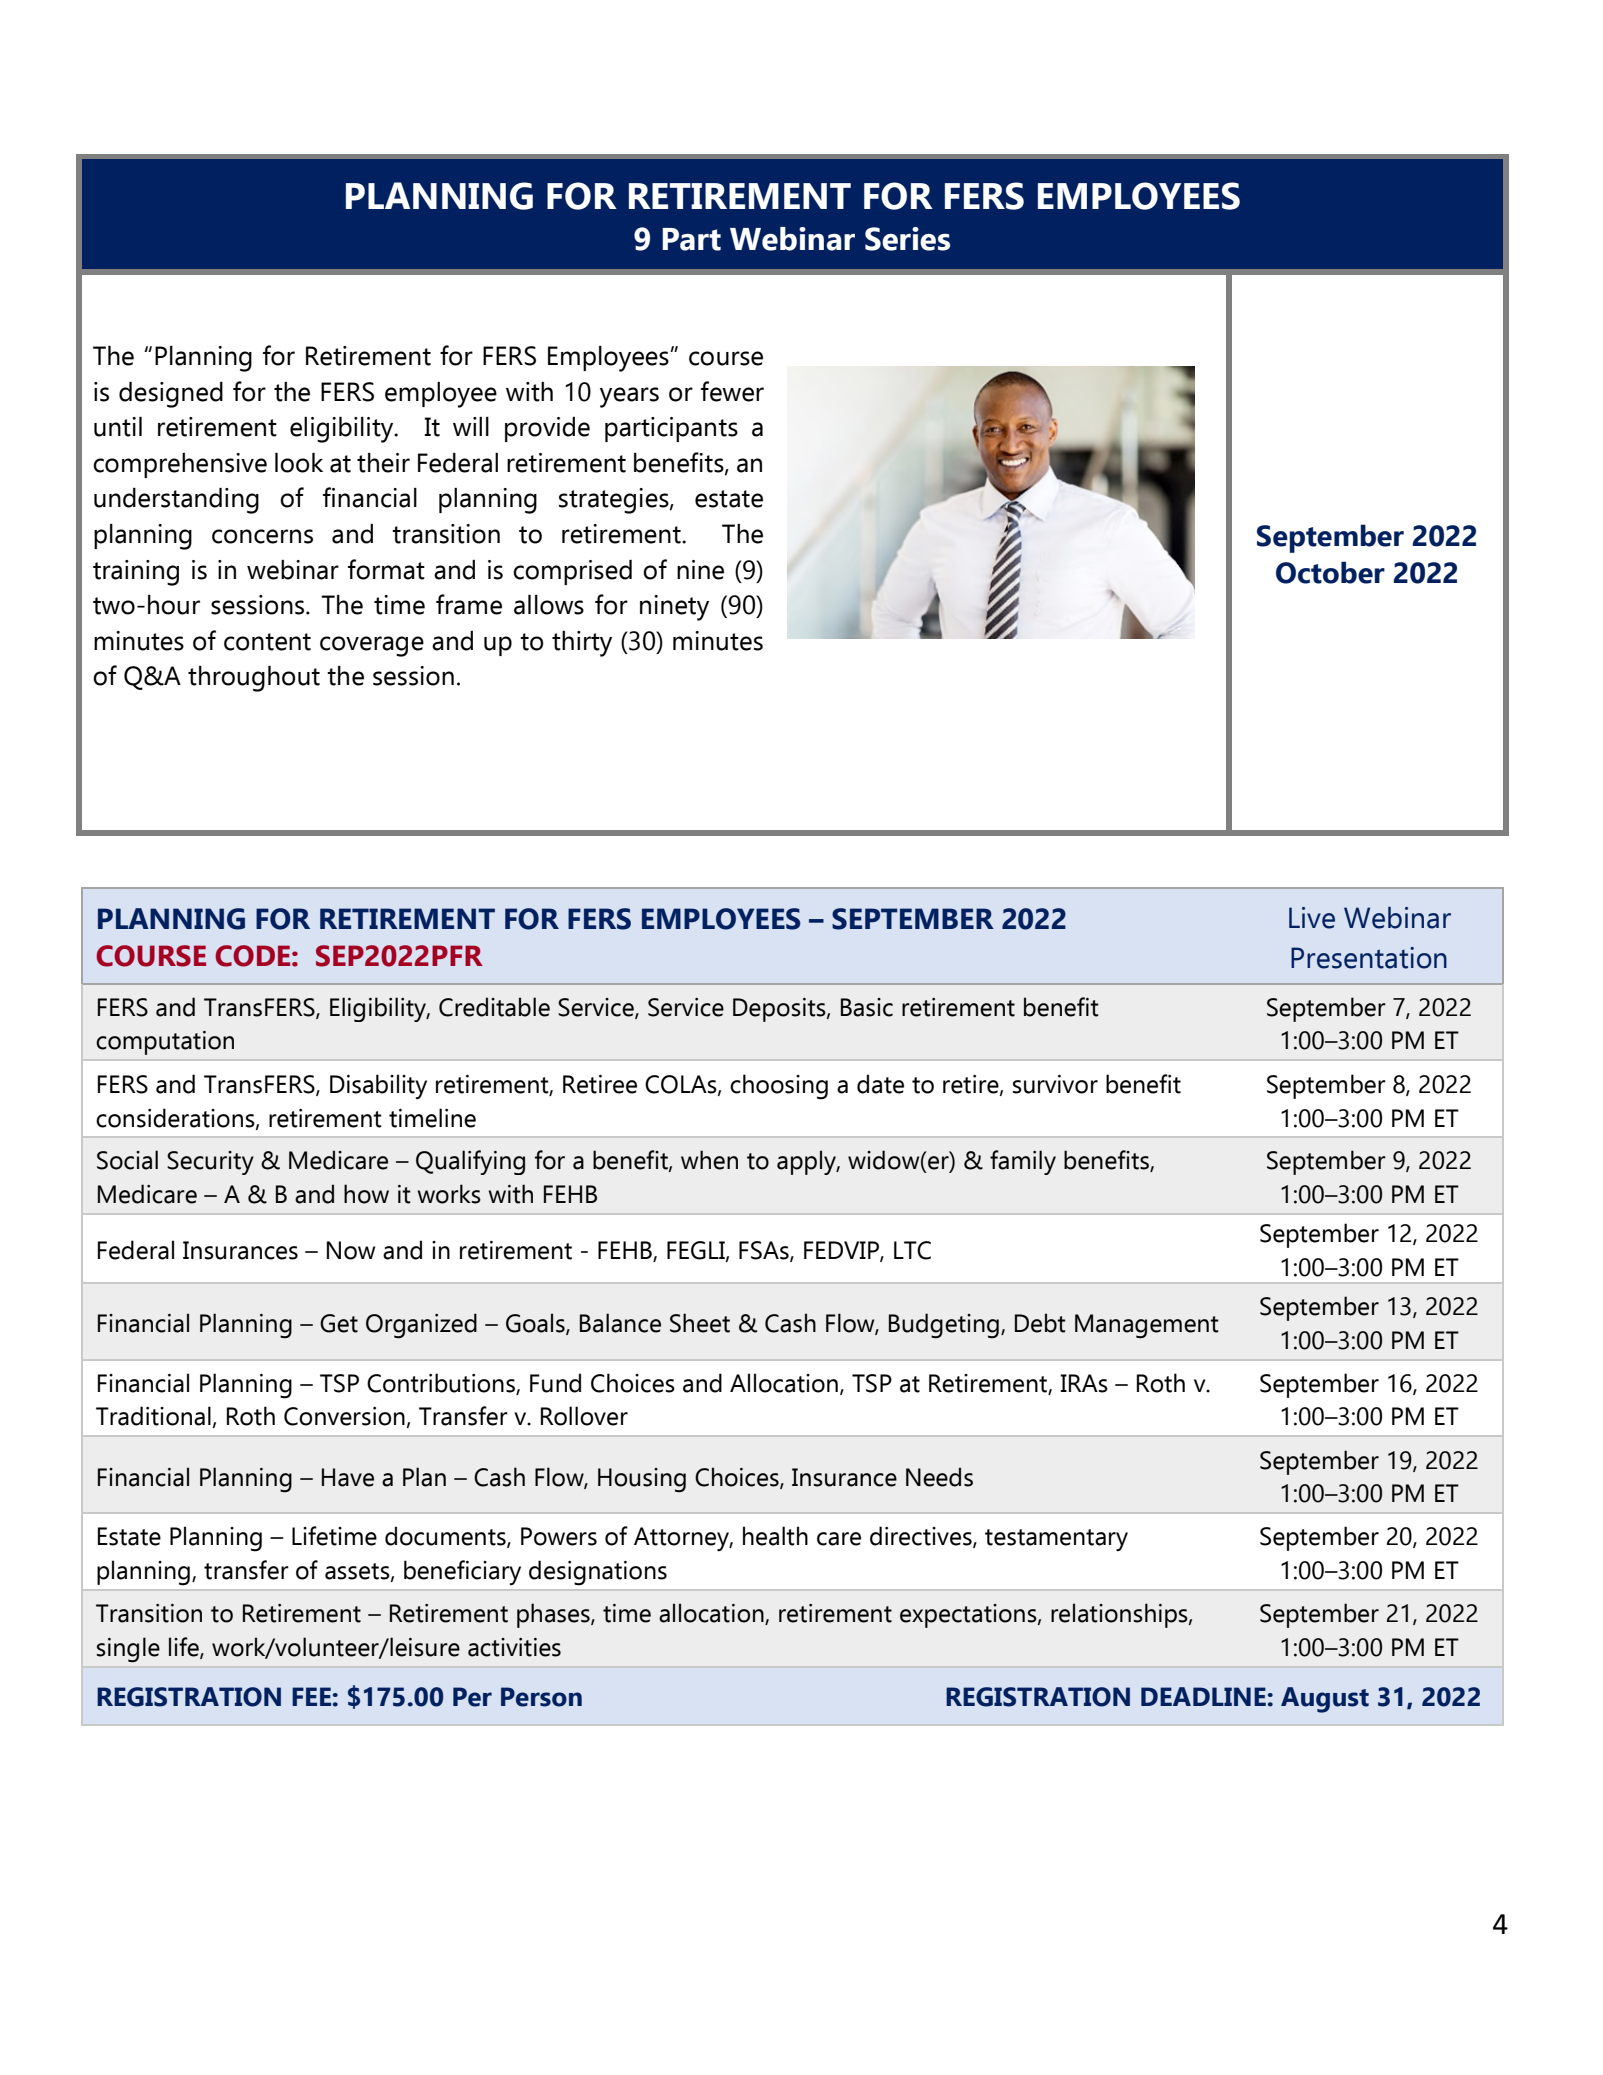 This document has width=1603, height=2075. What do you see at coordinates (171, 395) in the document?
I see `designed` at bounding box center [171, 395].
